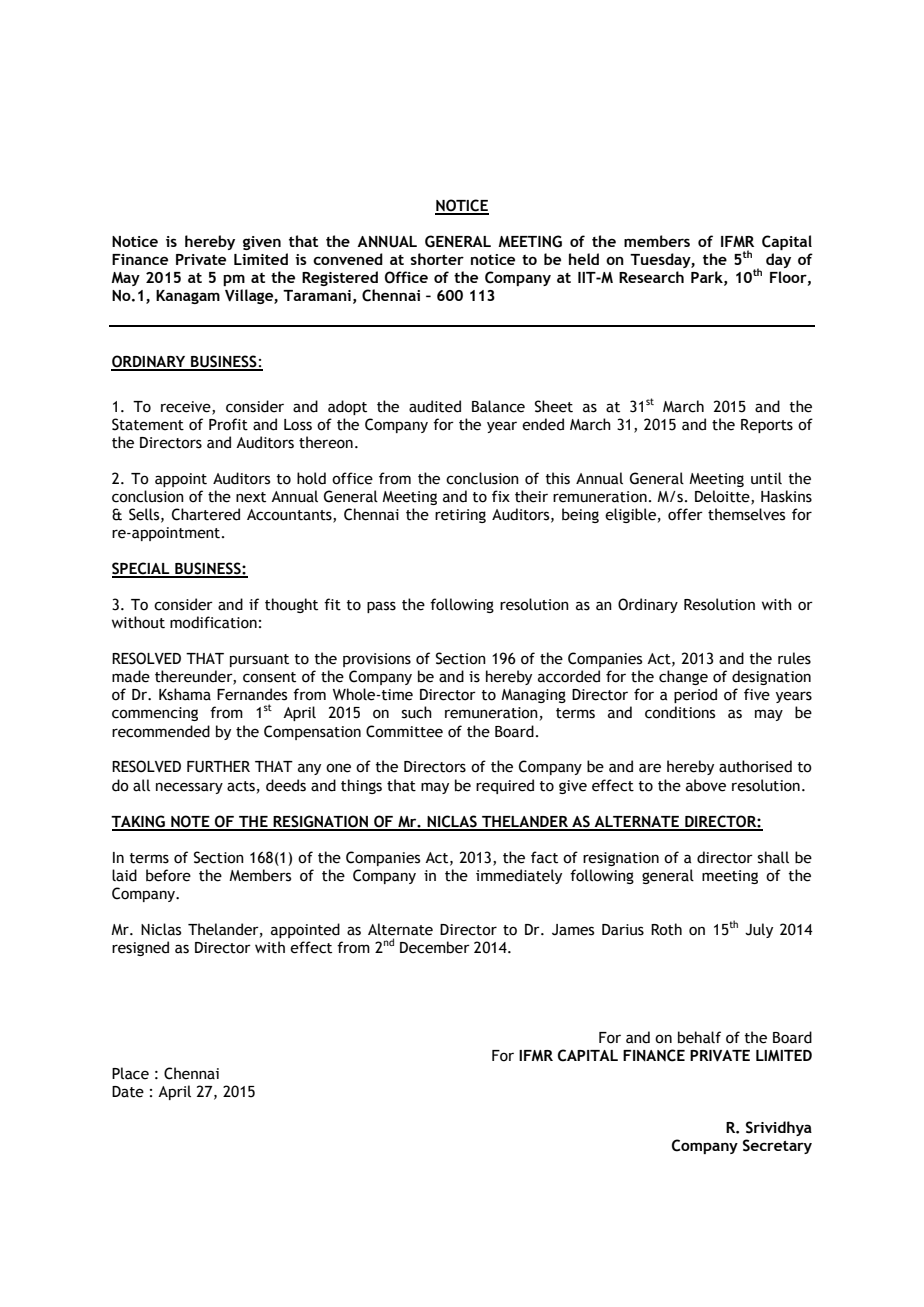 This page has width=924, height=1307. What do you see at coordinates (417, 712) in the page?
I see `such` at bounding box center [417, 712].
